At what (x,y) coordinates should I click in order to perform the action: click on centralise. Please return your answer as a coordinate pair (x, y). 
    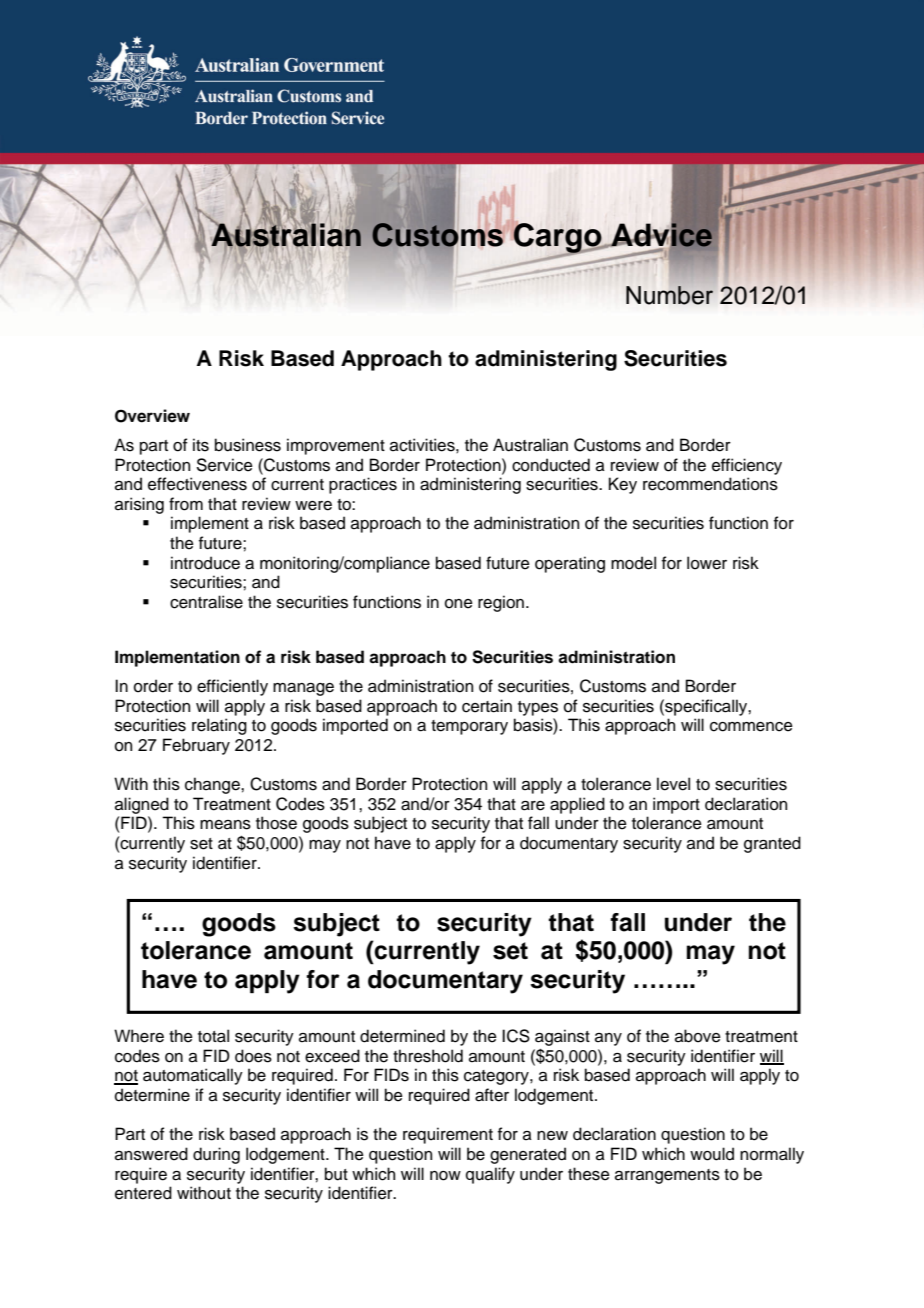
    Looking at the image, I should click on (206, 602).
